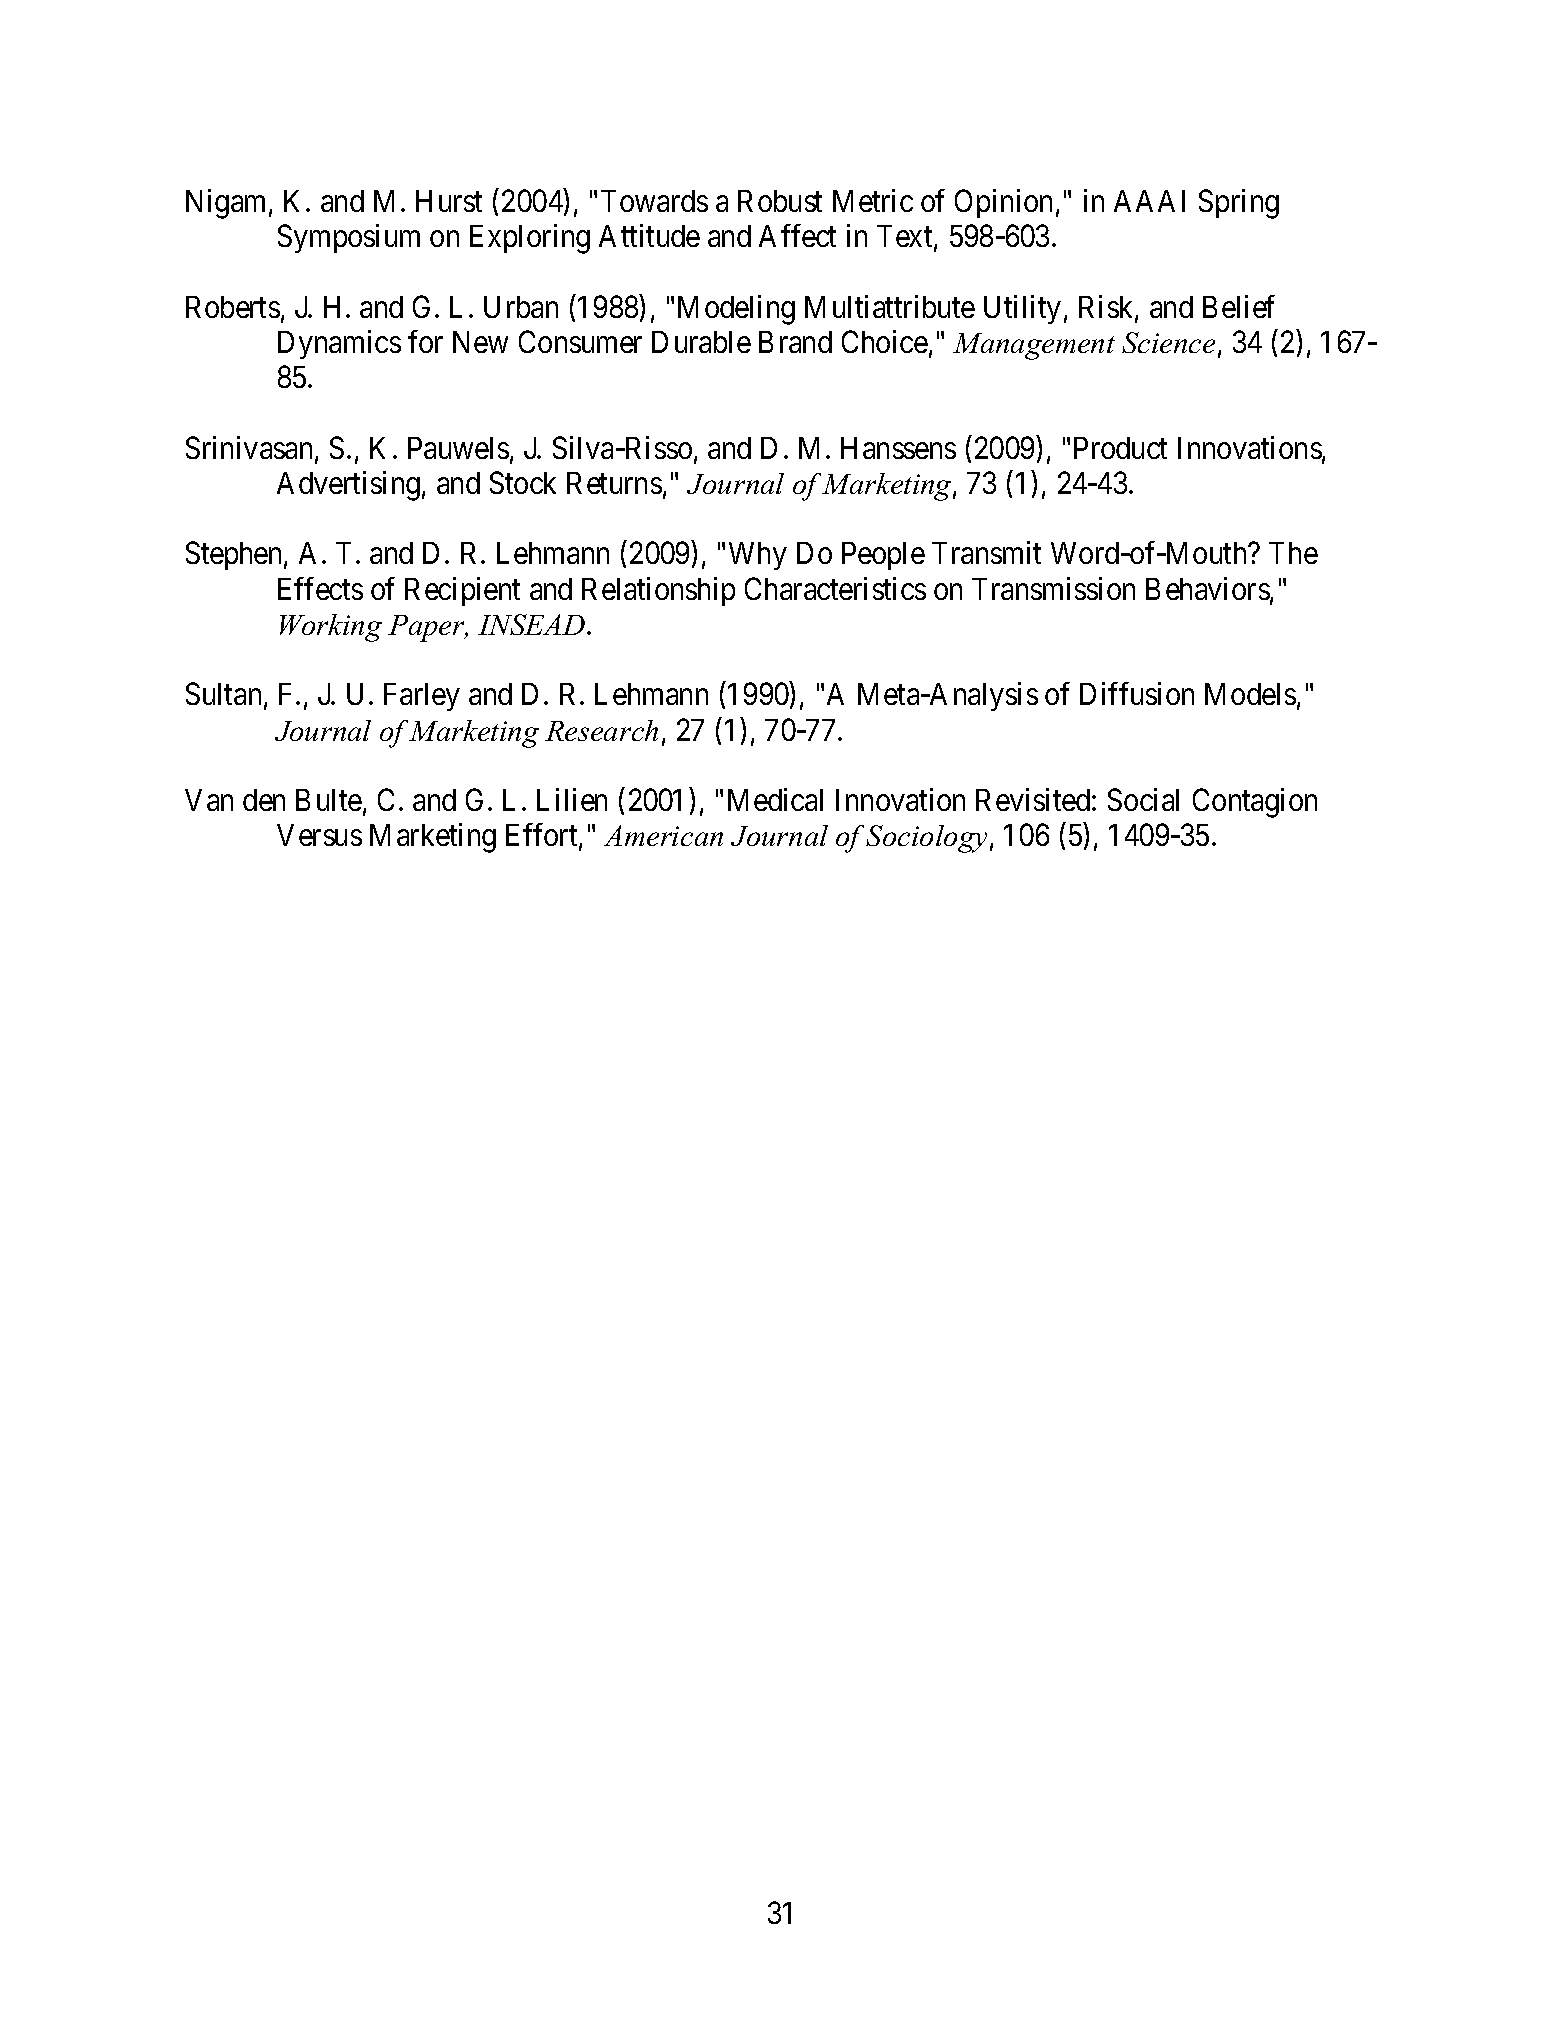 The width and height of the image is (1564, 2024). What do you see at coordinates (795, 342) in the image?
I see `Brand` at bounding box center [795, 342].
